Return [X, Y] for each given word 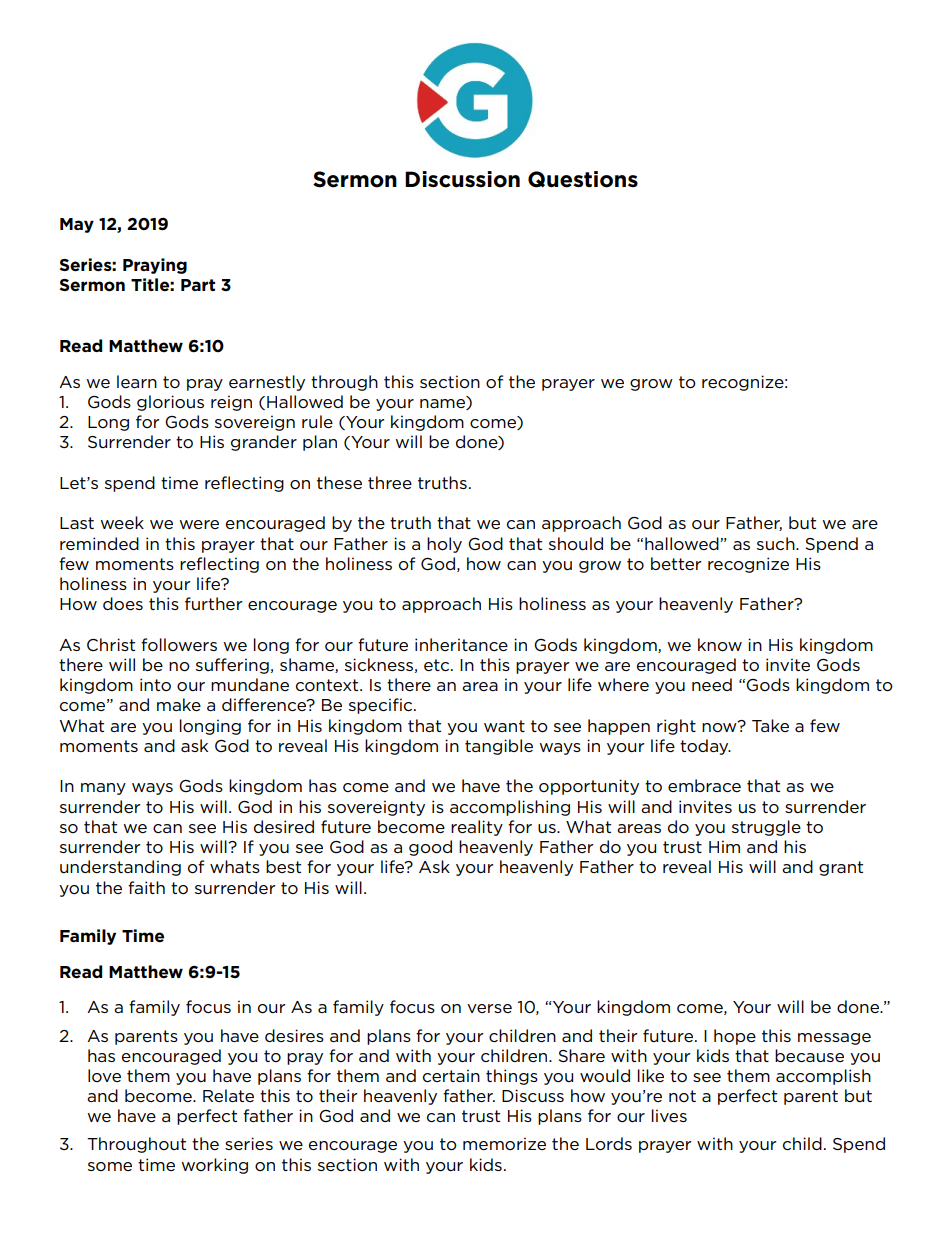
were [199, 524]
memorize [504, 1143]
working [214, 1166]
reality [477, 828]
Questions [583, 179]
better [676, 563]
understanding [120, 868]
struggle [766, 828]
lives [669, 1115]
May [77, 225]
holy [444, 545]
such [777, 543]
